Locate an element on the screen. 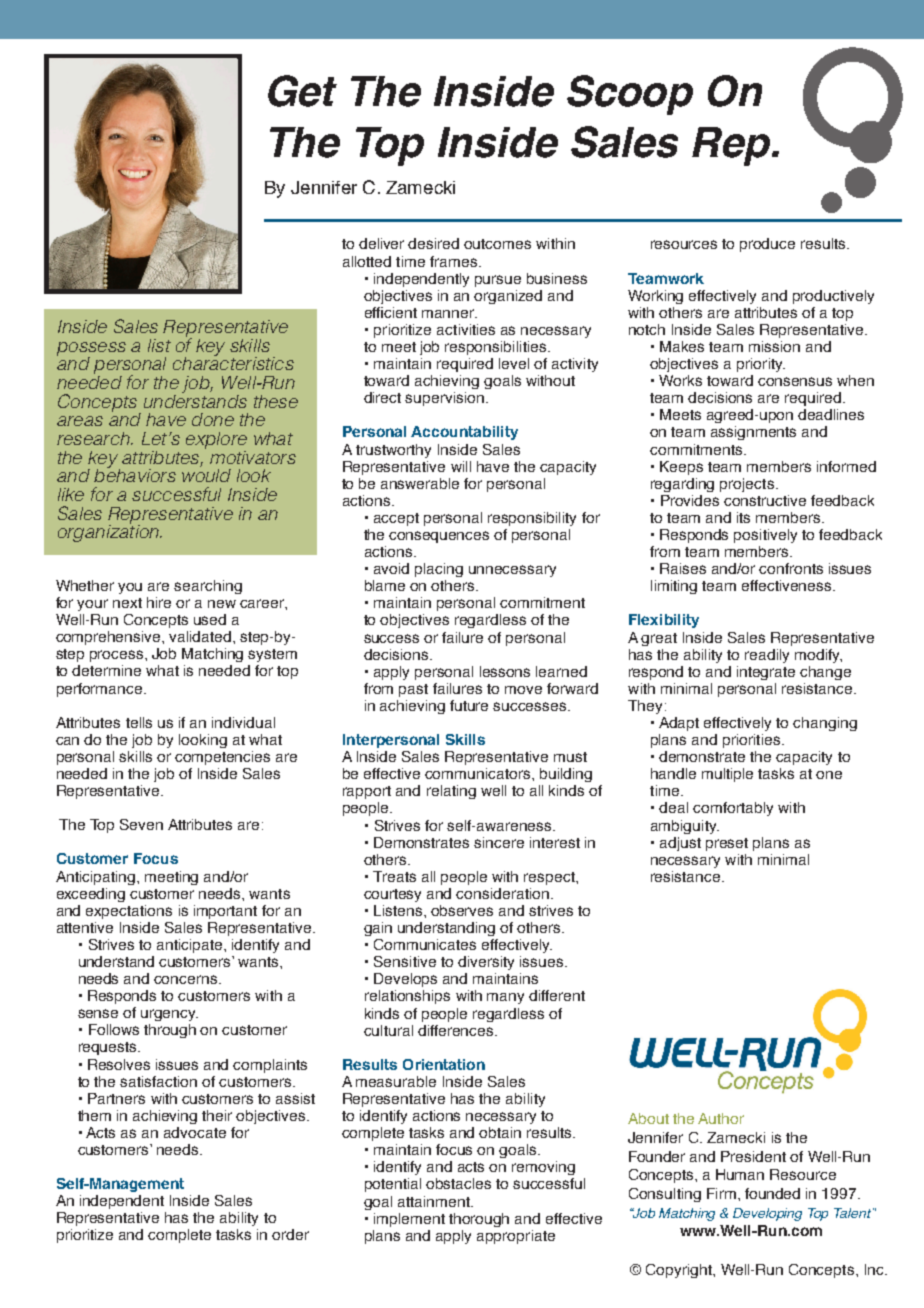 The width and height of the screenshot is (924, 1308). order is located at coordinates (290, 1234).
